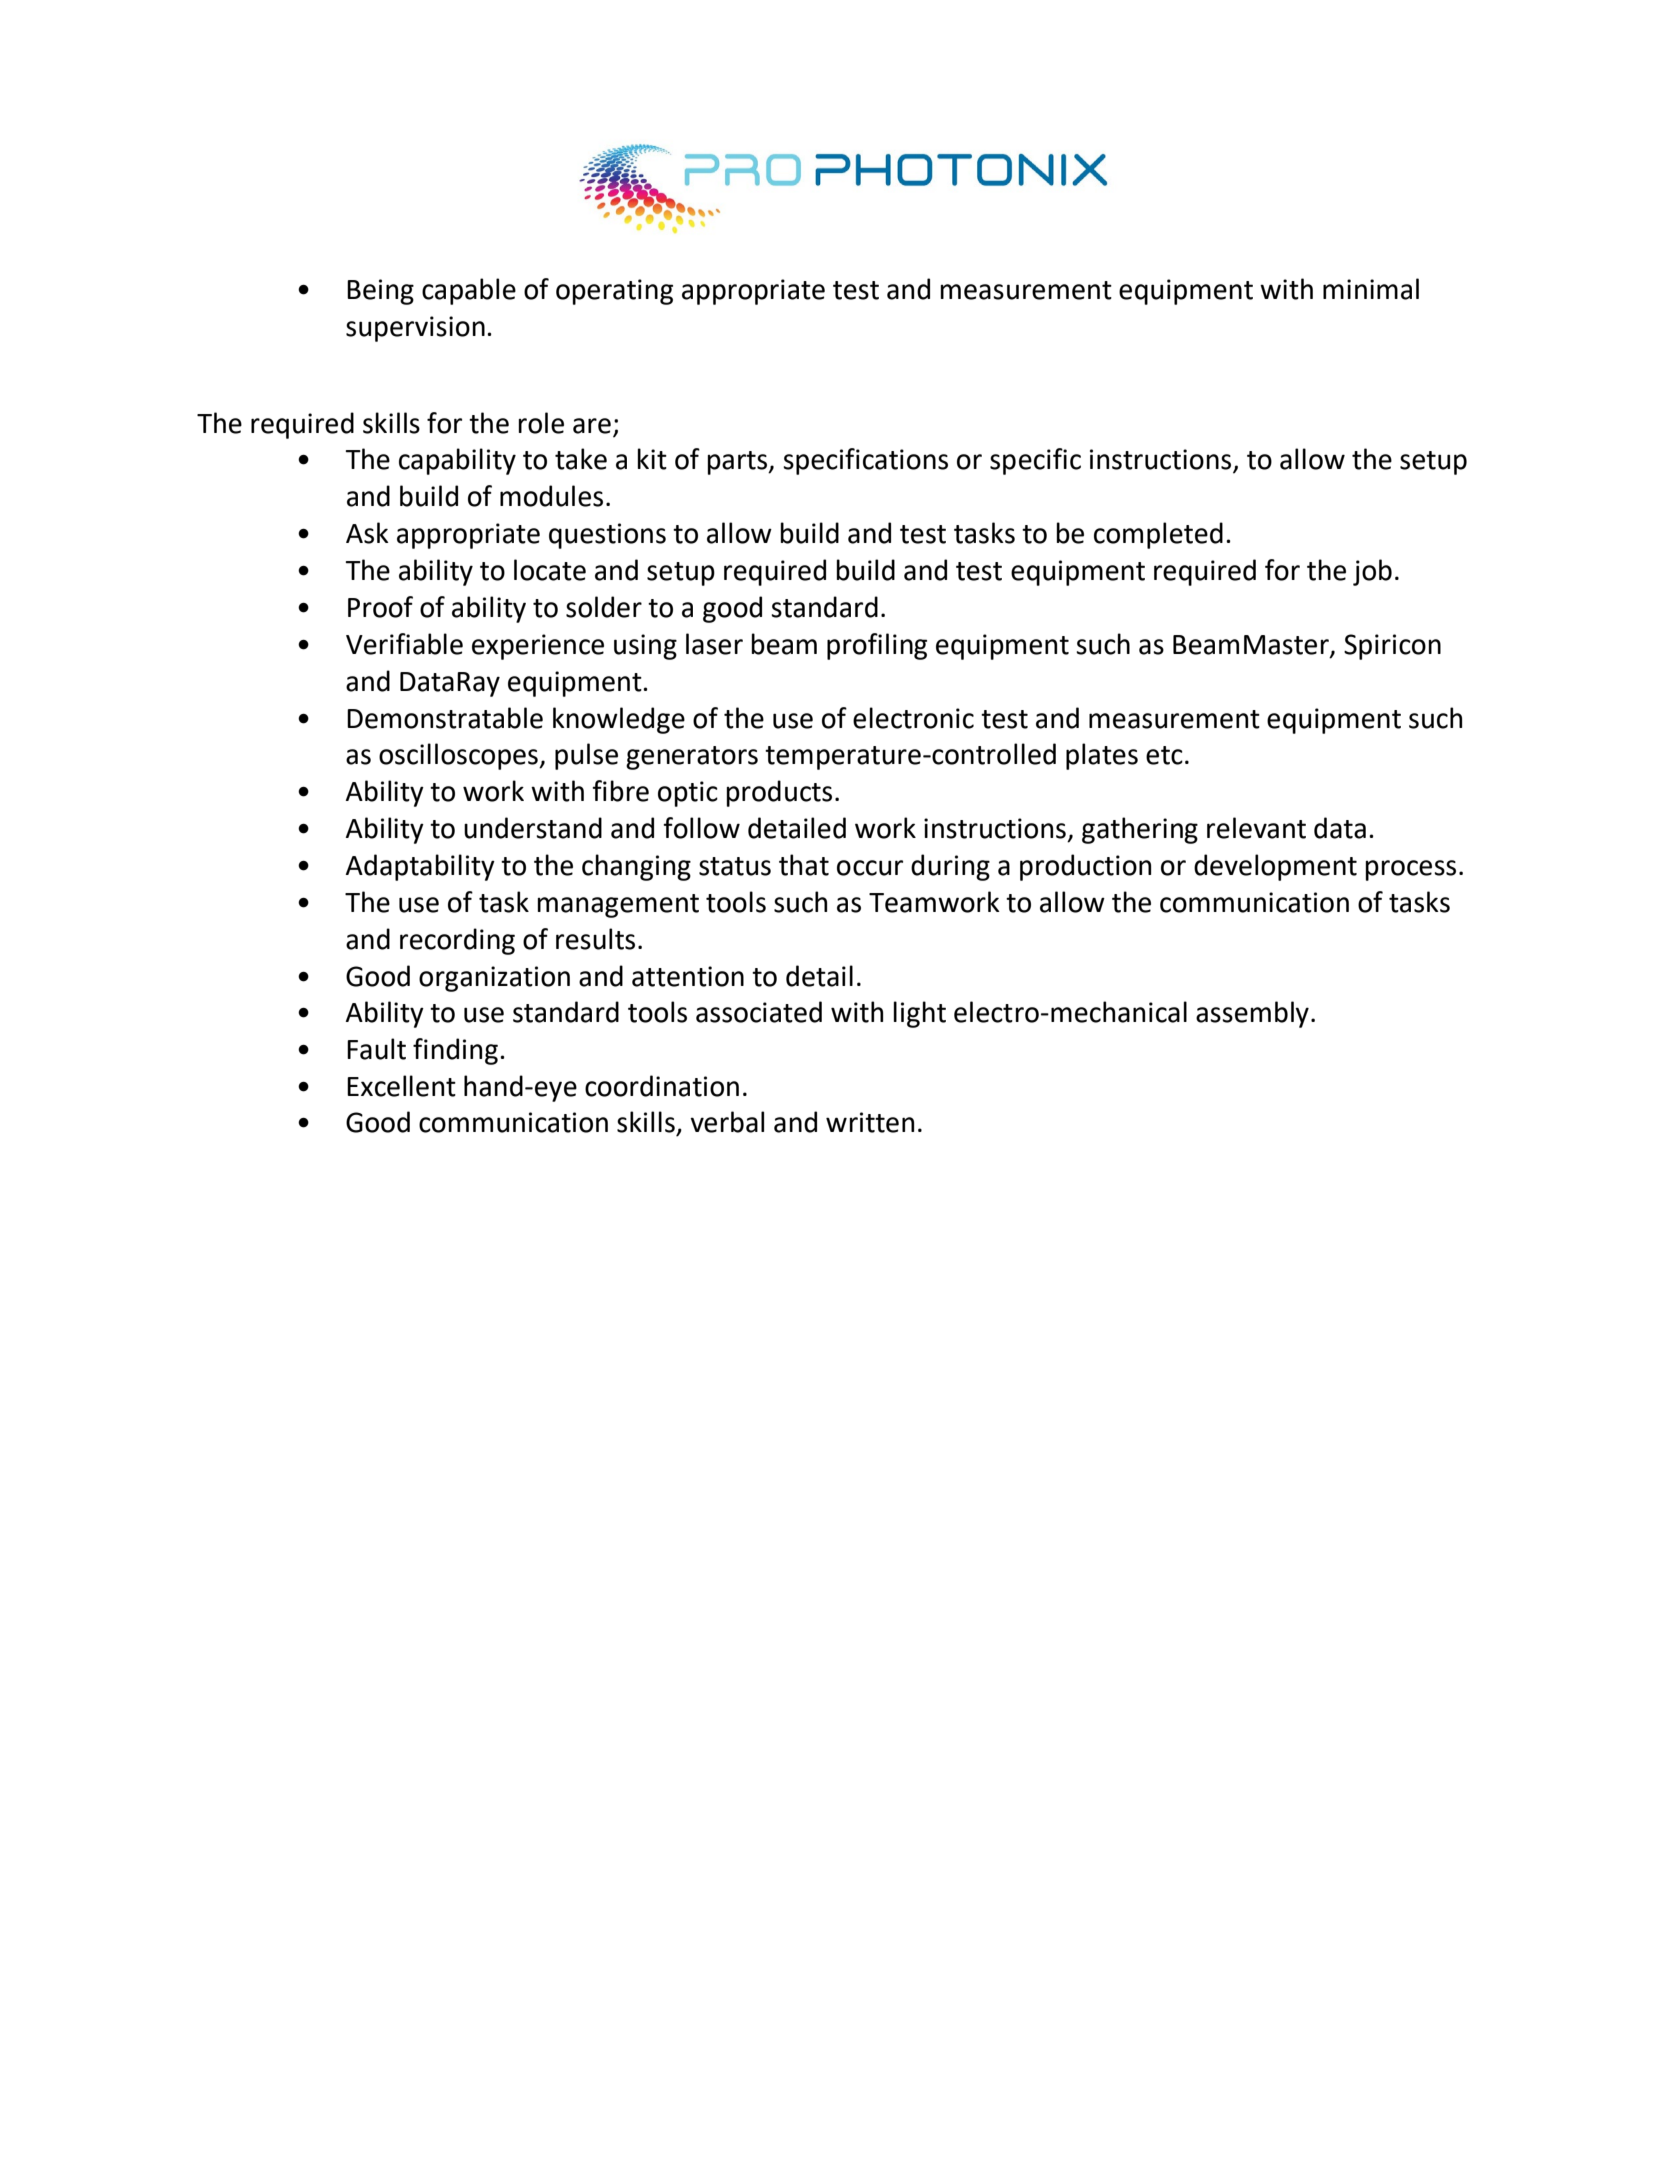 This screenshot has height=2173, width=1679. I want to click on modules, so click(551, 496).
